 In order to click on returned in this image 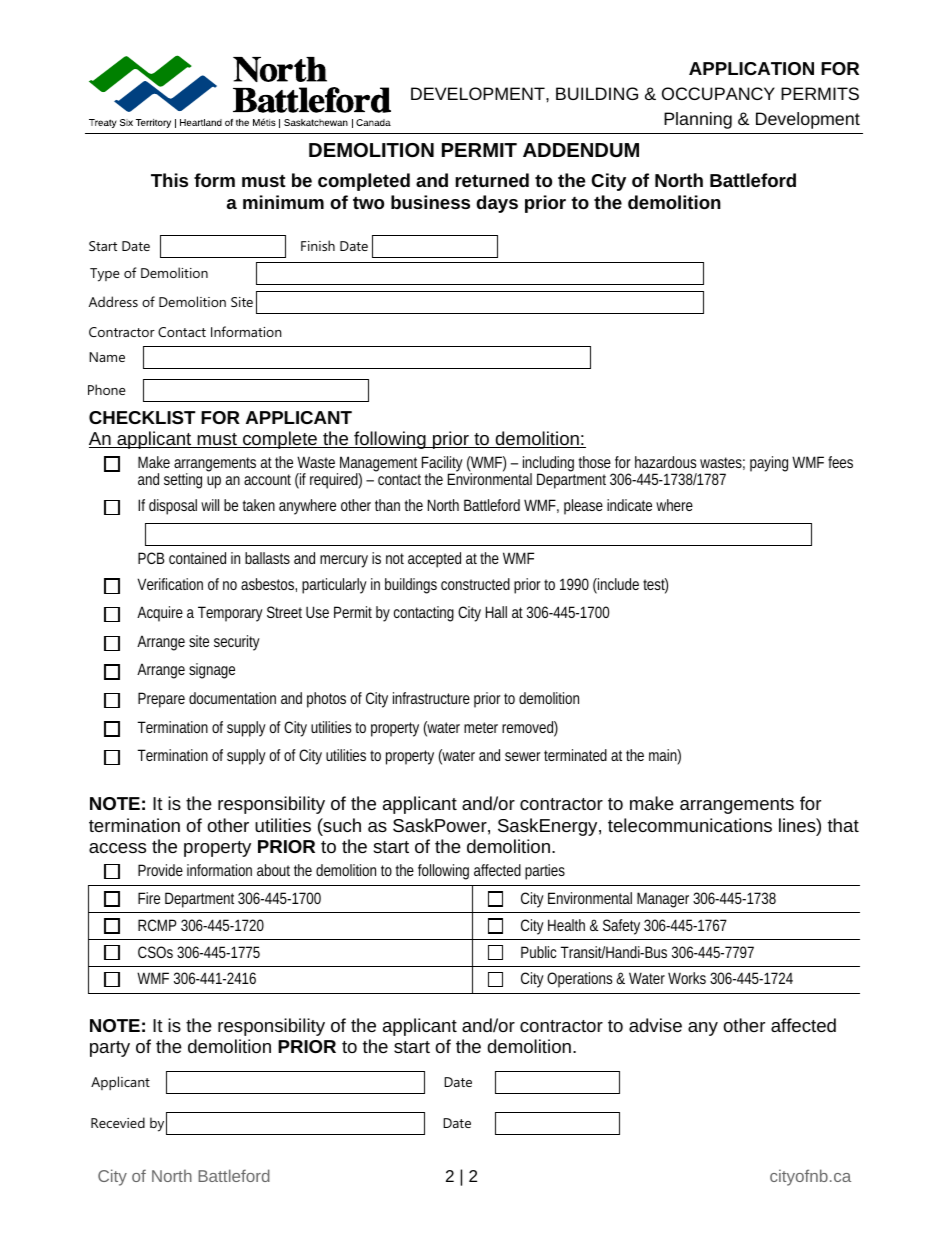, I will do `click(492, 180)`.
